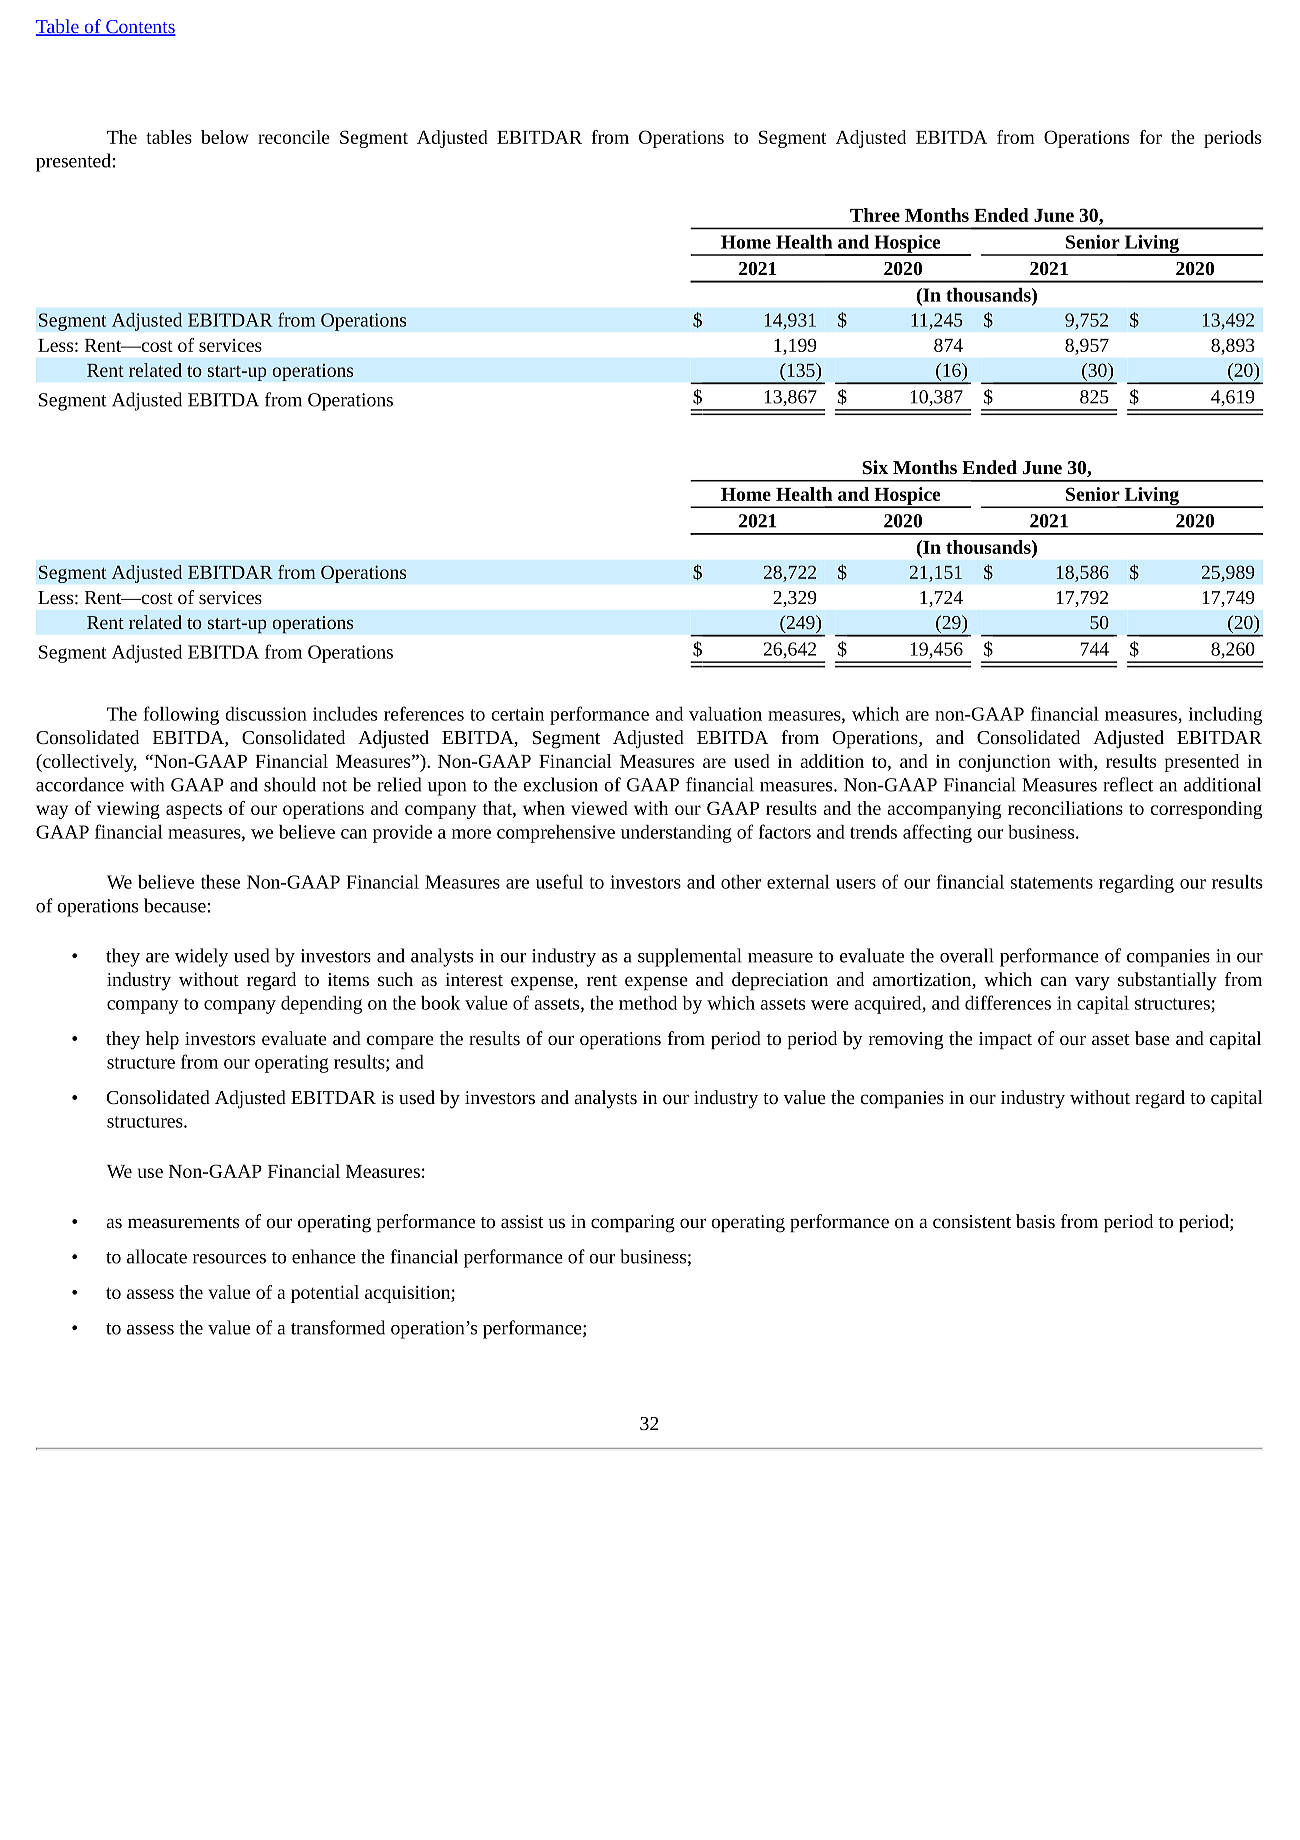  What do you see at coordinates (725, 714) in the image?
I see `valuation` at bounding box center [725, 714].
